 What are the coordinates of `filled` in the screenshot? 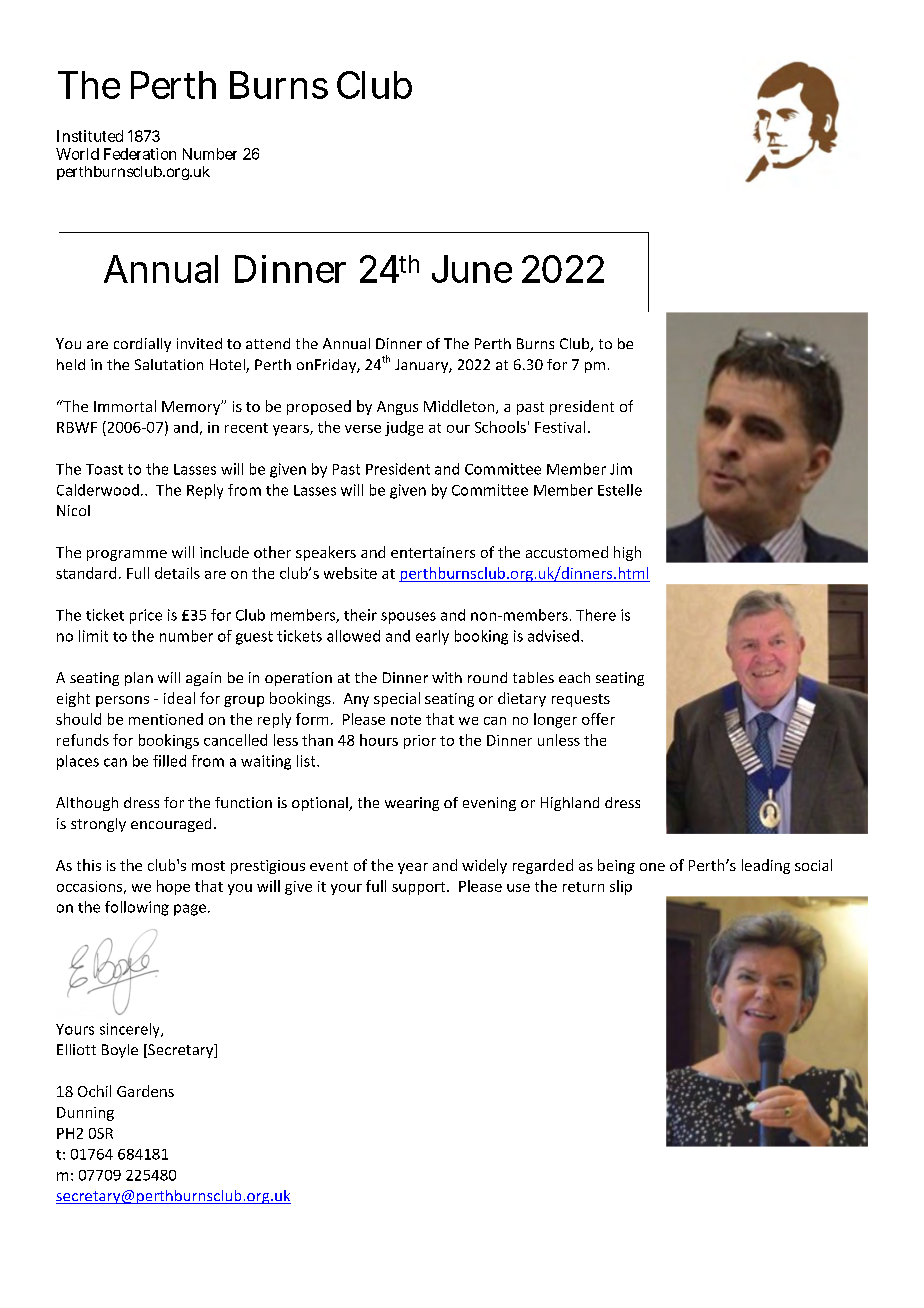 It's located at (169, 761).
